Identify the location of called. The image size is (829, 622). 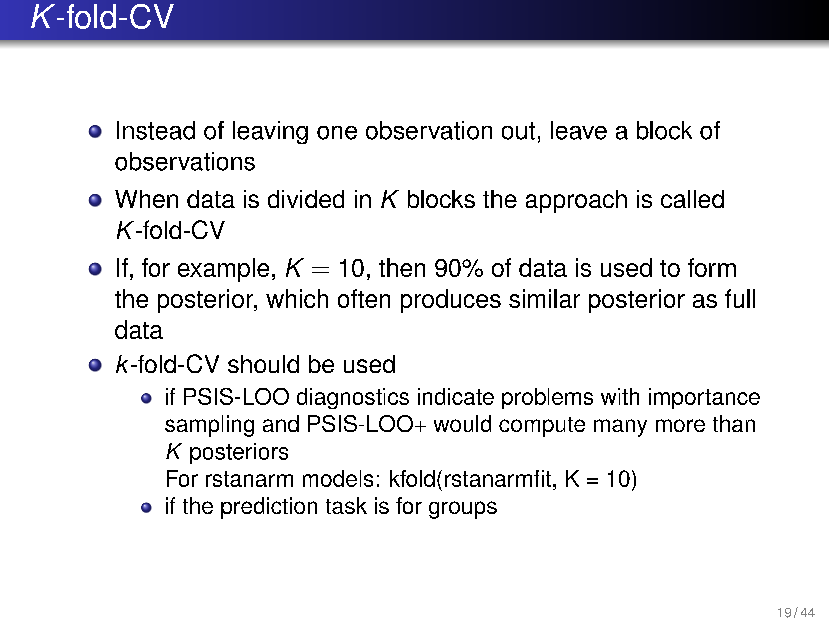
(692, 199).
